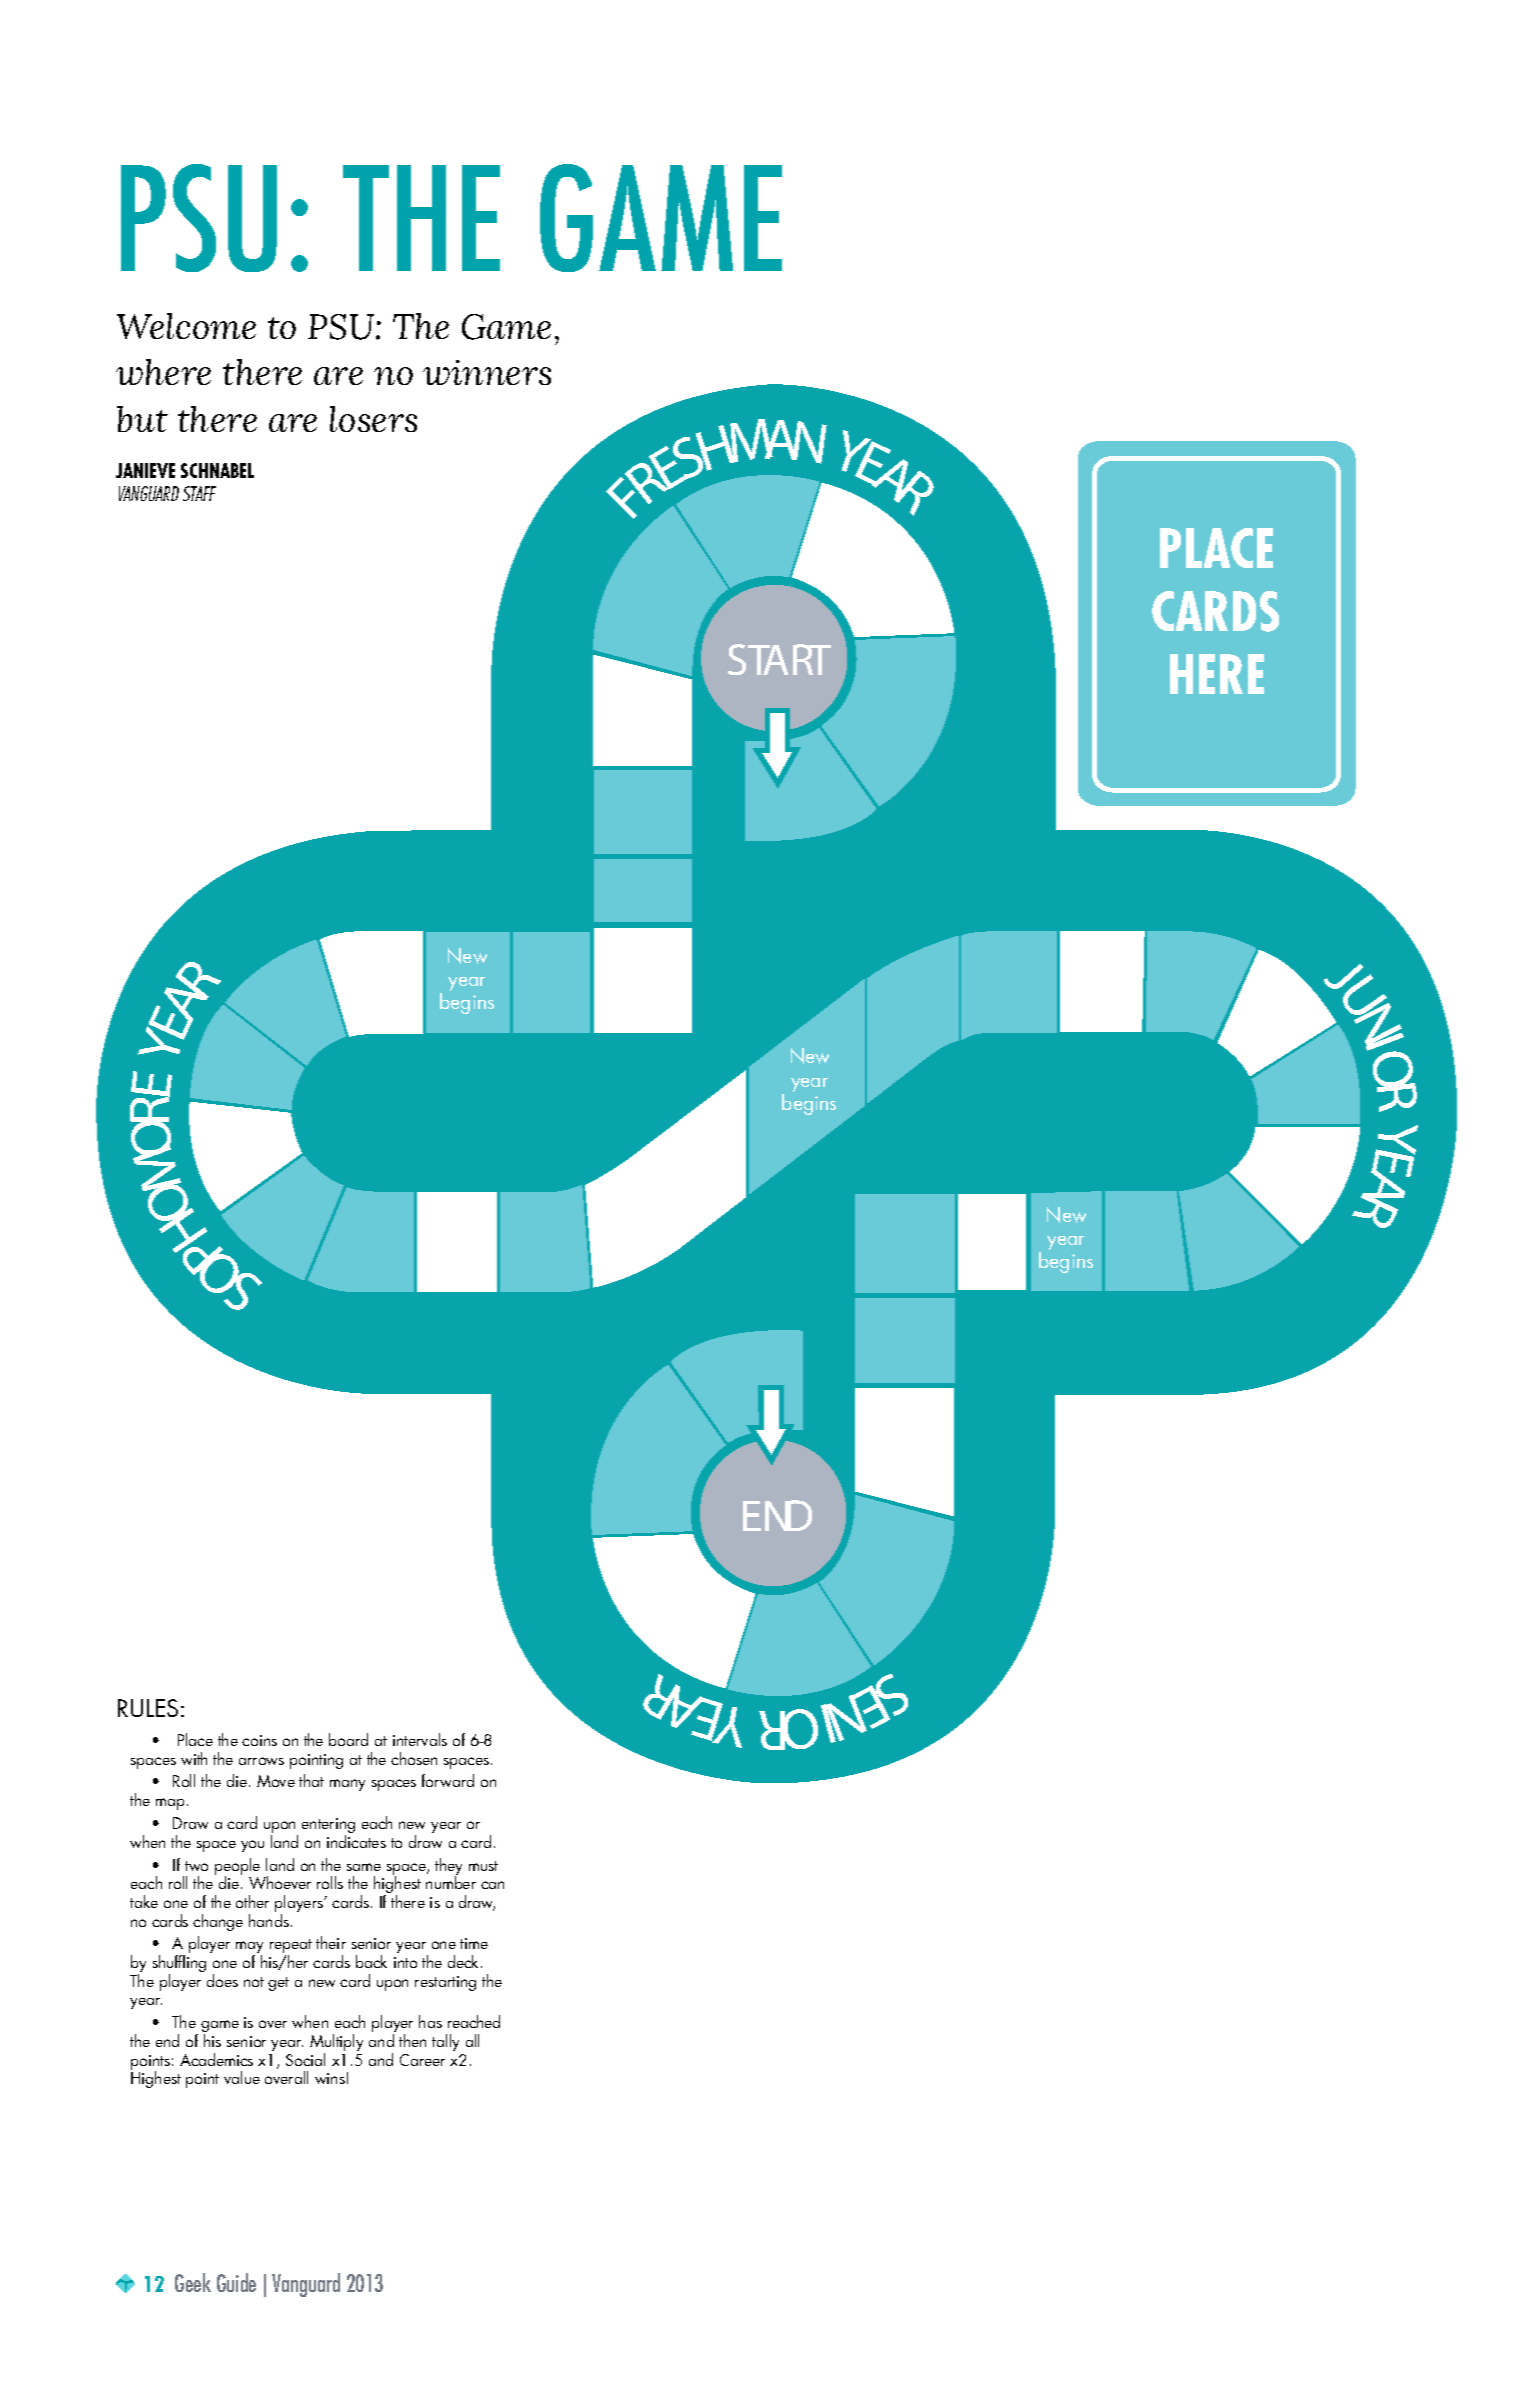  What do you see at coordinates (330, 2078) in the image?
I see `wins` at bounding box center [330, 2078].
